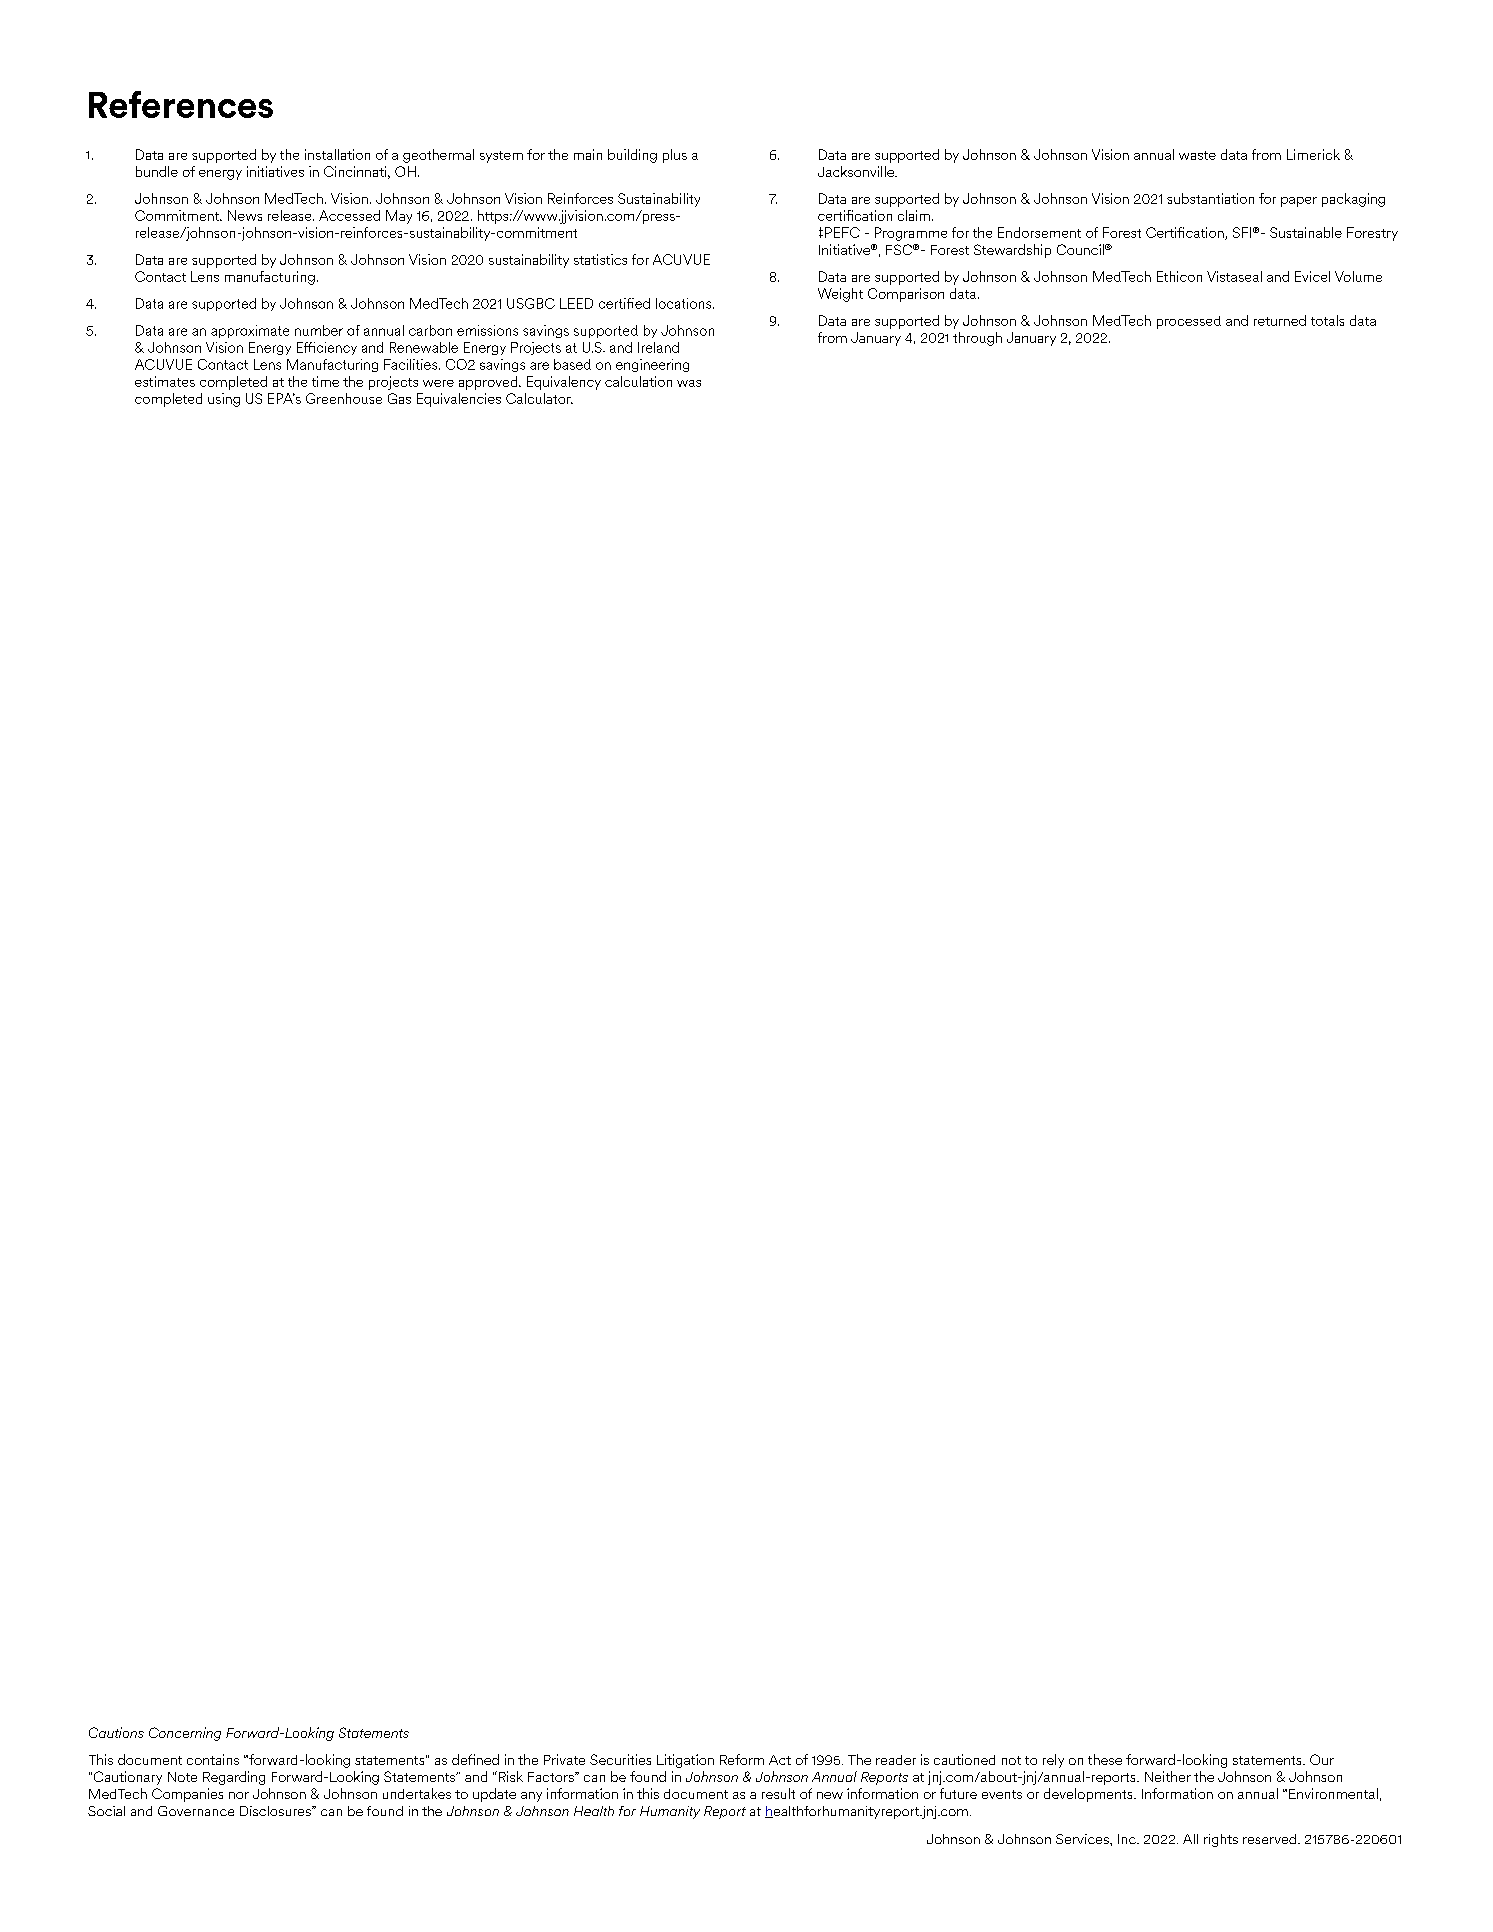 Image resolution: width=1493 pixels, height=1932 pixels. I want to click on installation, so click(337, 154).
